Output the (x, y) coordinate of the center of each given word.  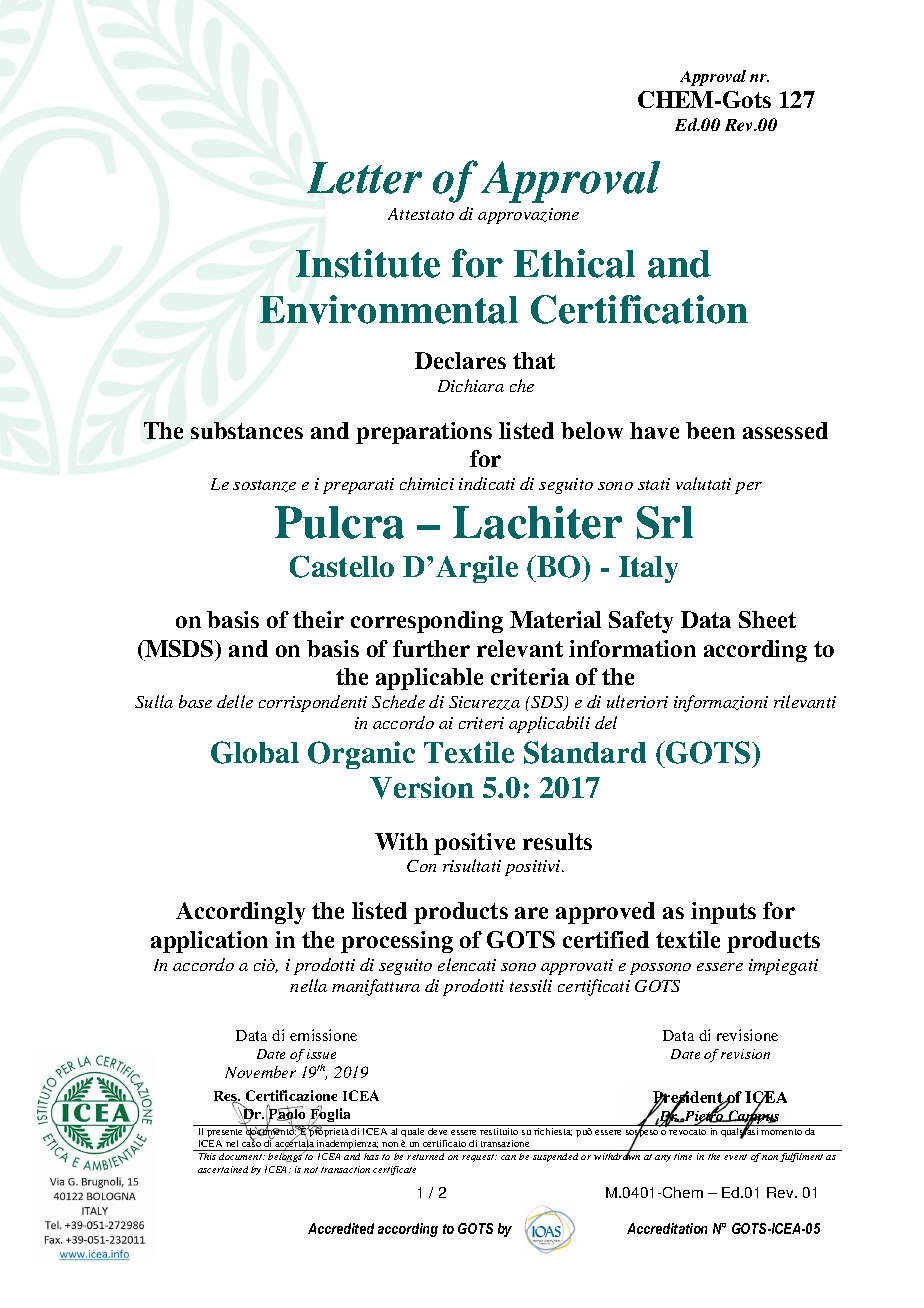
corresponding (427, 622)
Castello (342, 566)
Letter (364, 178)
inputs (723, 913)
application (209, 942)
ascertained (223, 1169)
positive (474, 844)
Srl (665, 522)
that (534, 360)
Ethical (574, 263)
